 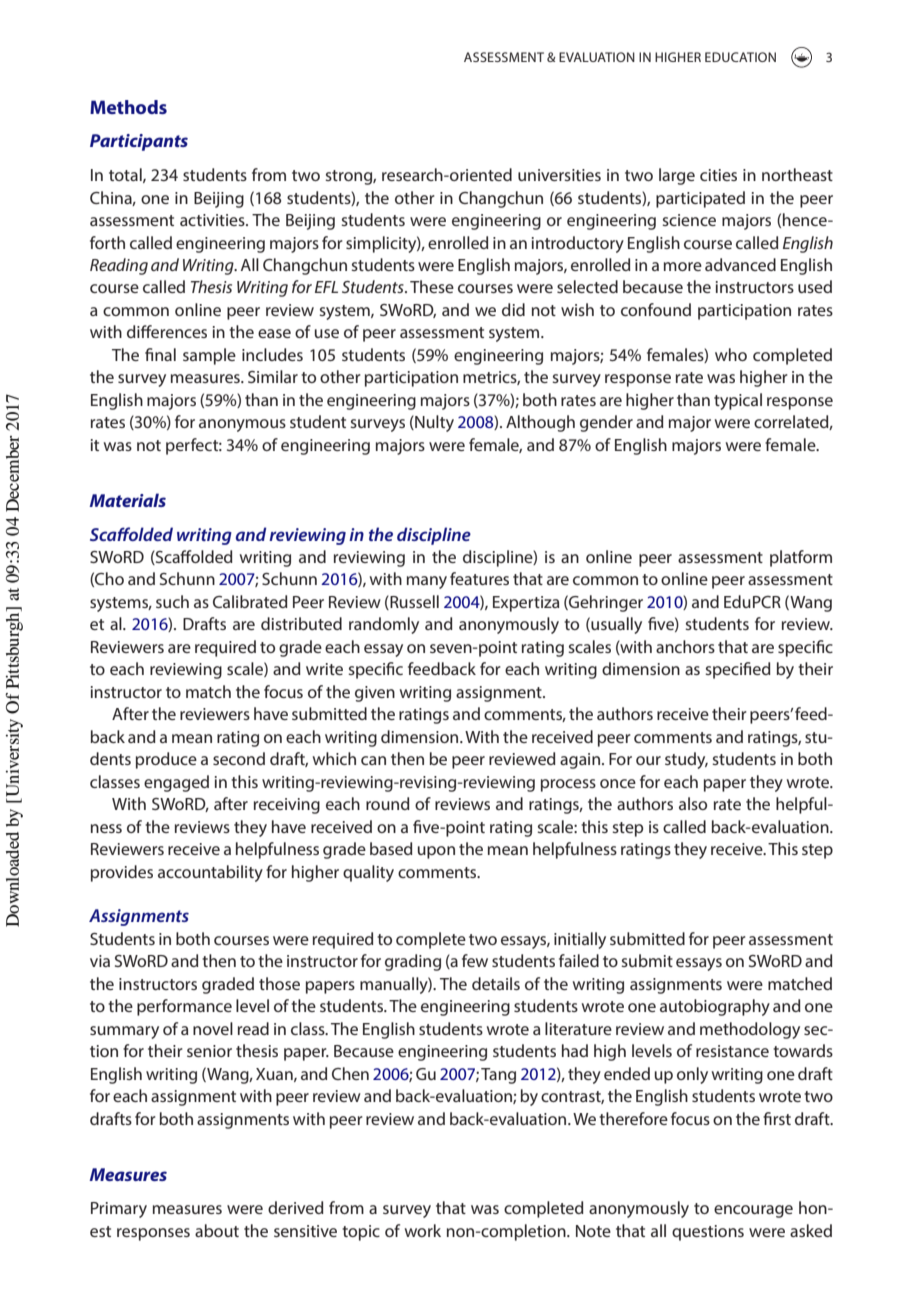 I want to click on specified, so click(x=738, y=670).
